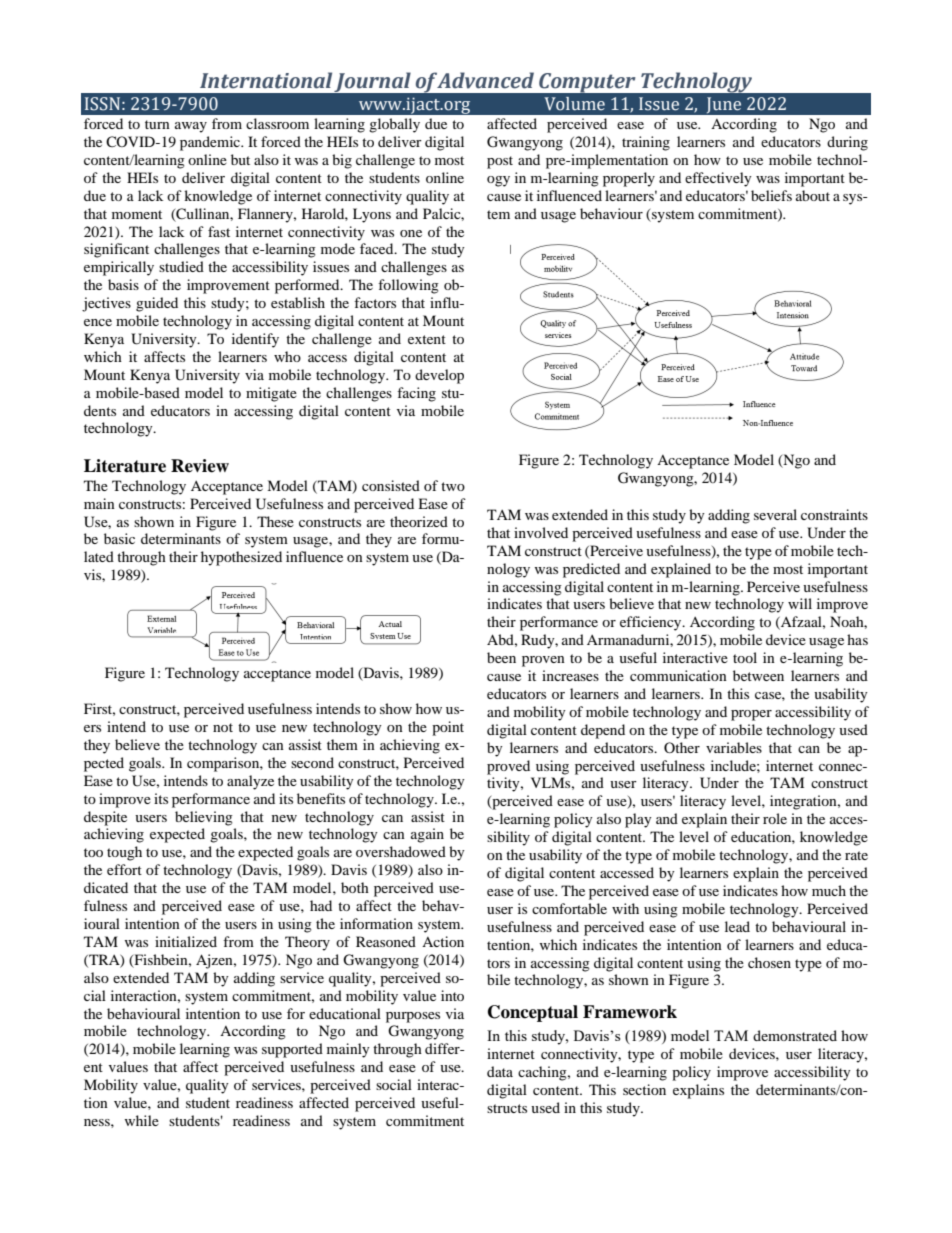  Describe the element at coordinates (223, 727) in the screenshot. I see `not` at that location.
